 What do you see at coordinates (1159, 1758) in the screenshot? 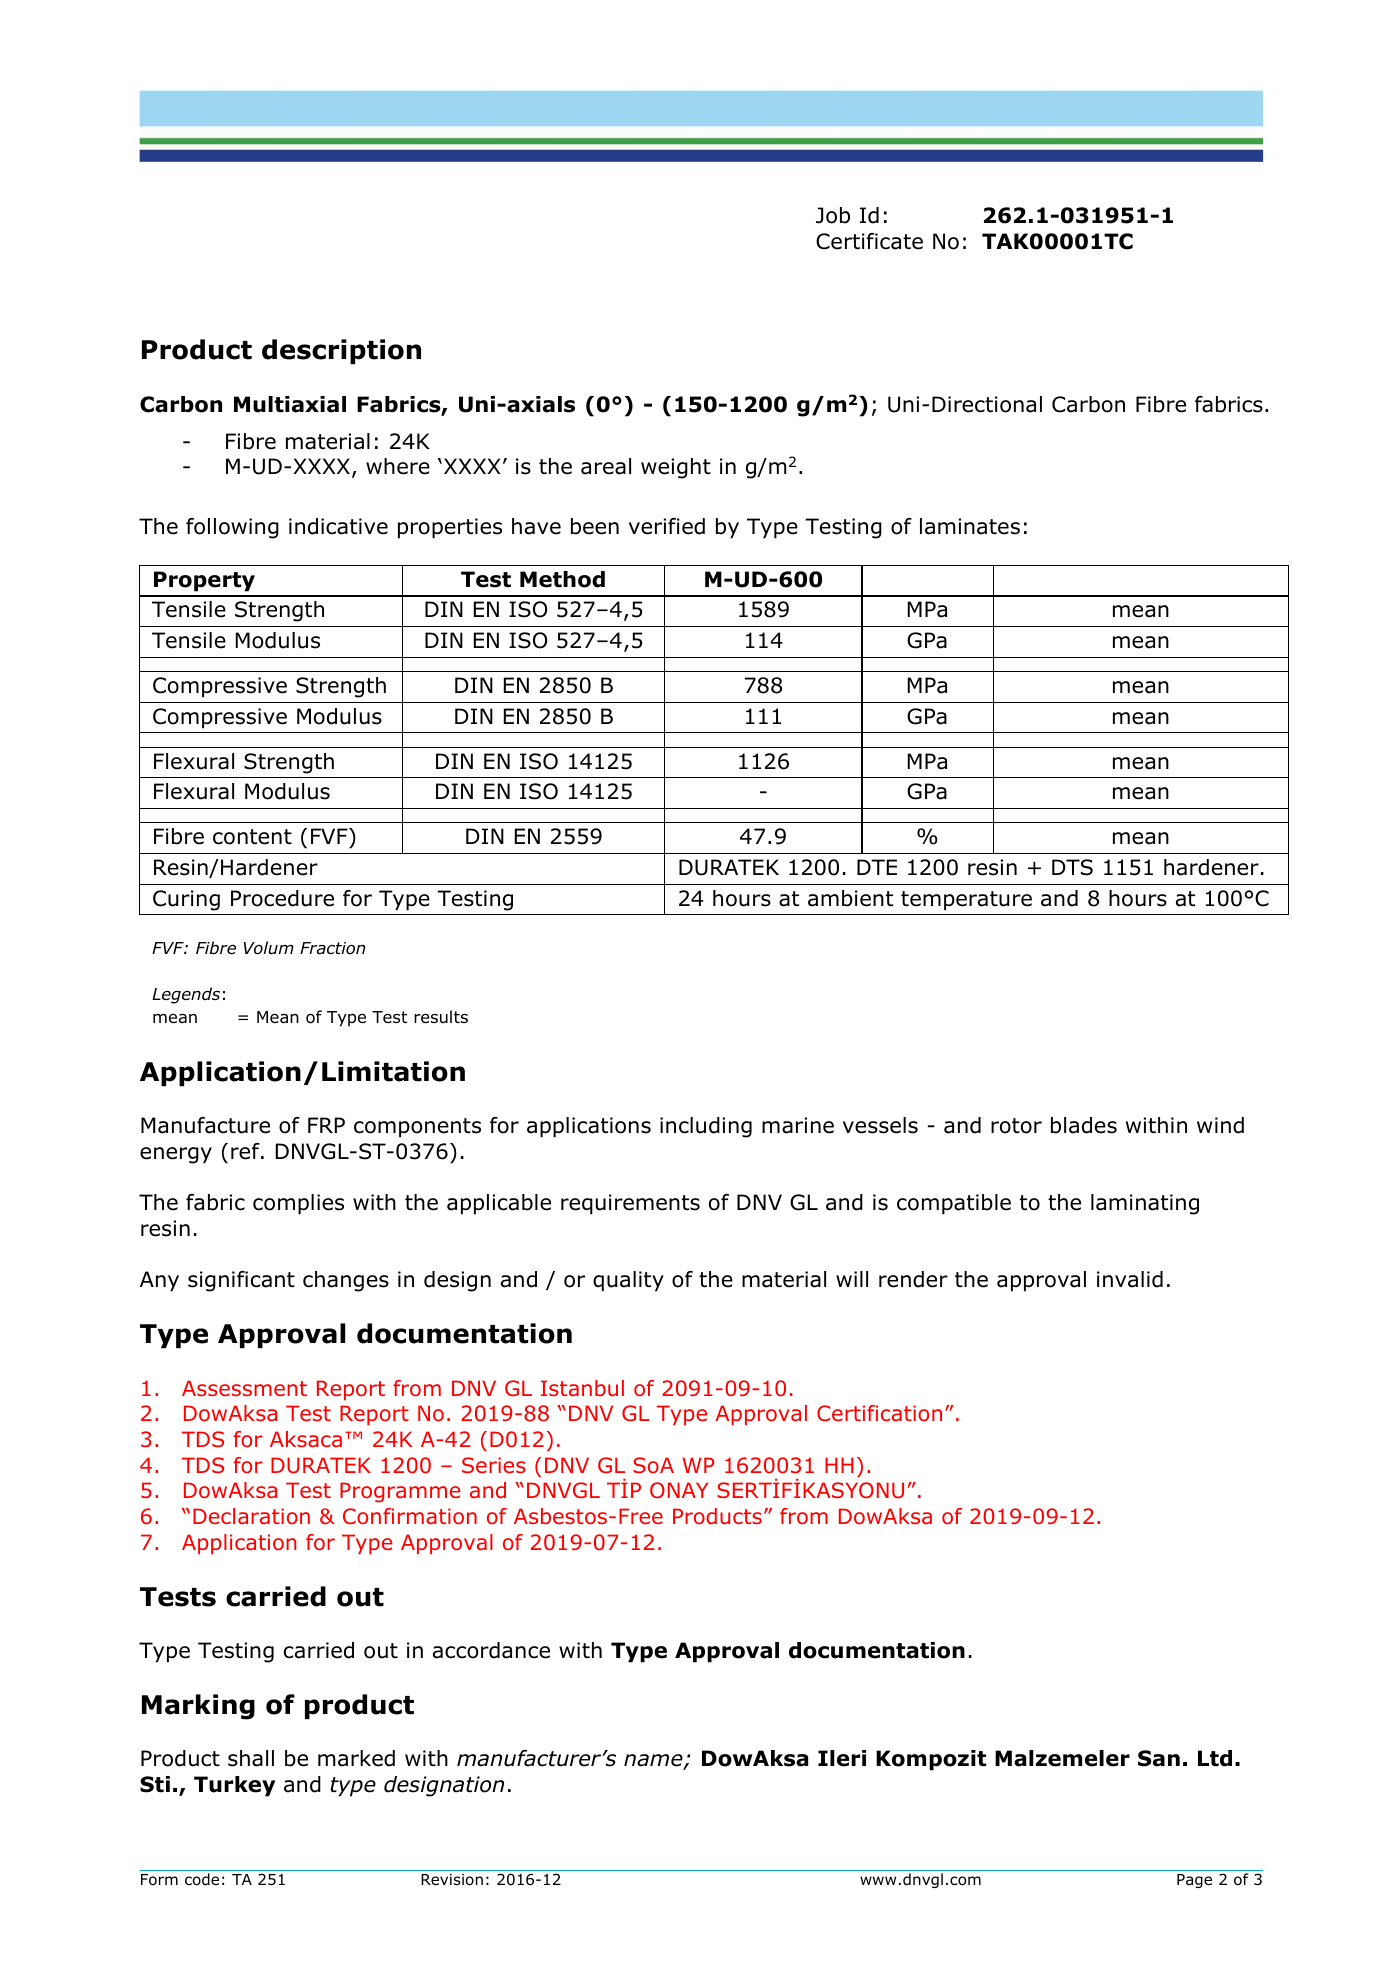
I see `San` at bounding box center [1159, 1758].
